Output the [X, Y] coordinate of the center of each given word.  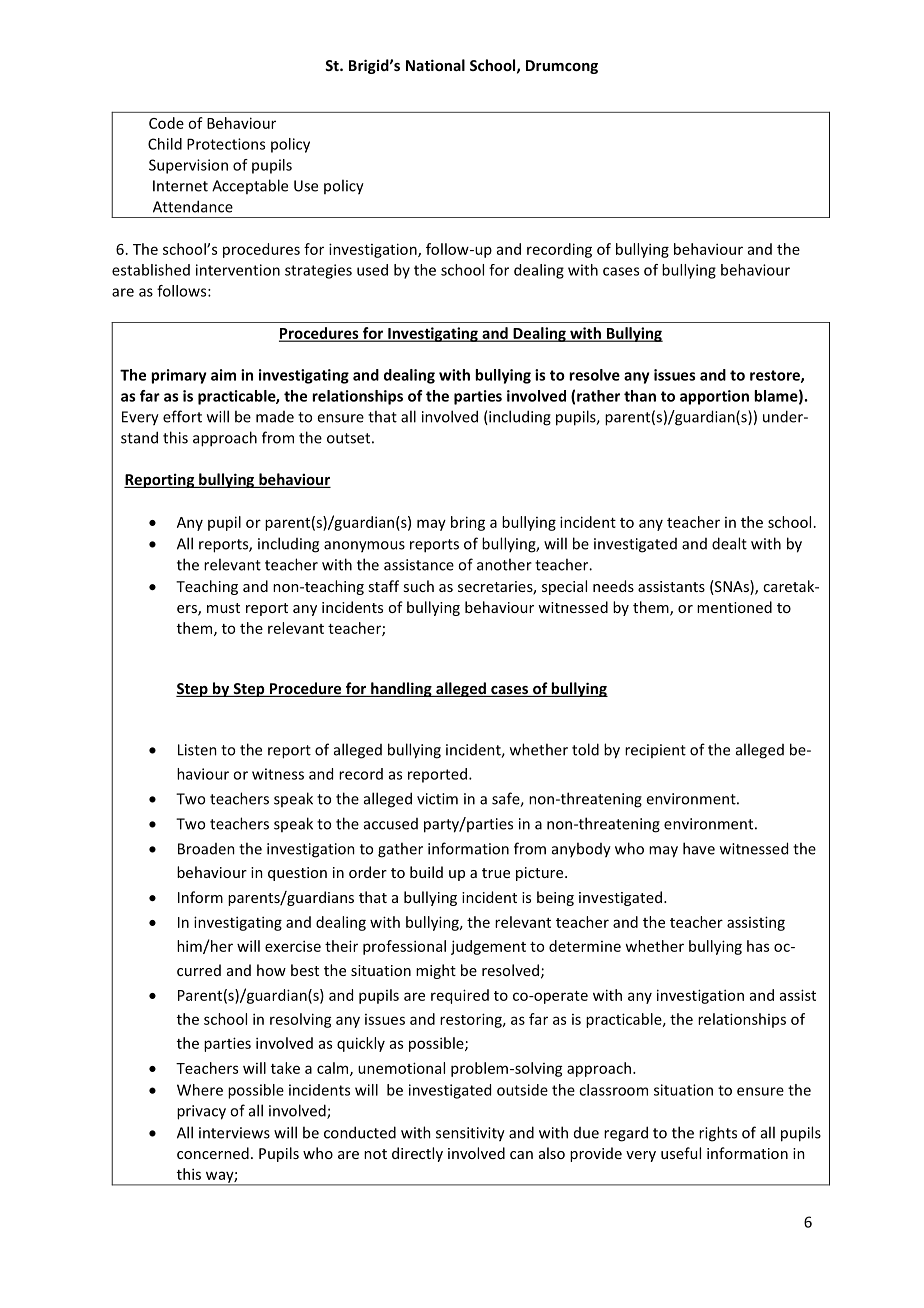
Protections [226, 144]
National [435, 65]
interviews [234, 1133]
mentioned [734, 607]
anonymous [364, 547]
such [418, 586]
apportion [714, 397]
